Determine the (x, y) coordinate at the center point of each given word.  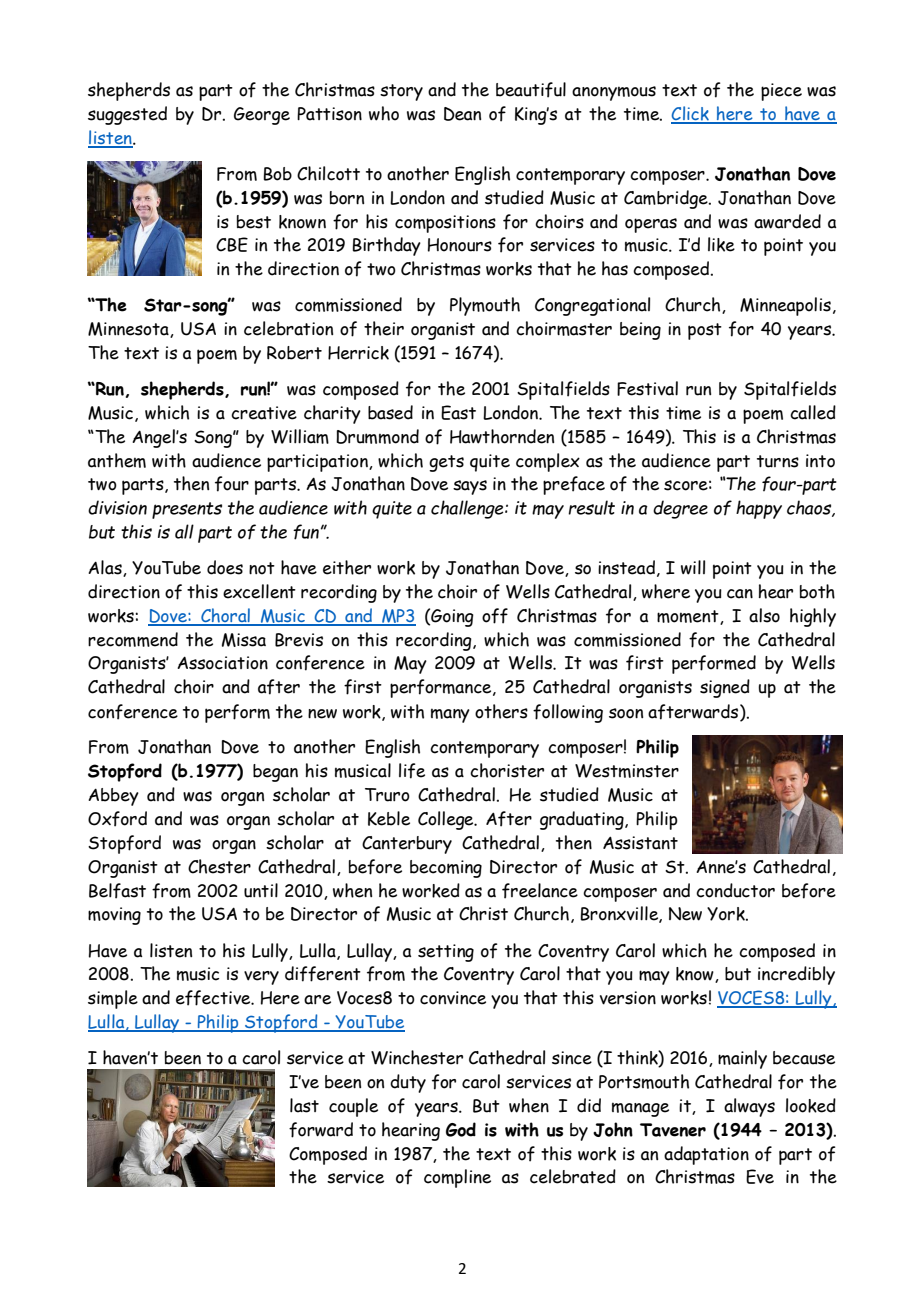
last (304, 1105)
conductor (735, 890)
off (495, 616)
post (705, 331)
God (461, 1129)
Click (691, 114)
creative (264, 413)
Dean (462, 114)
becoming (446, 869)
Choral (225, 616)
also (764, 615)
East (458, 412)
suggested (127, 115)
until (261, 890)
